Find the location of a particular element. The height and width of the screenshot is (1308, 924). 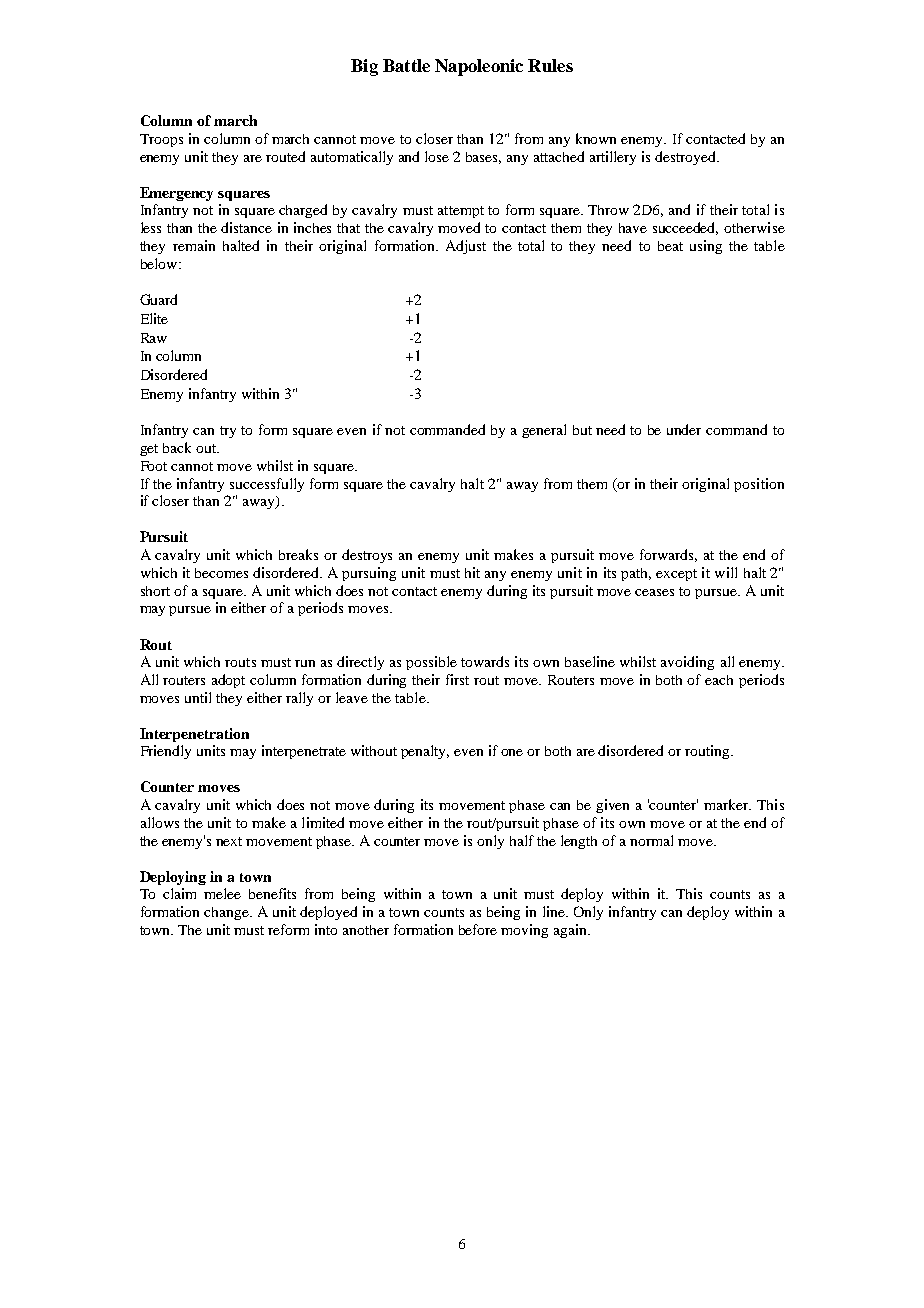

Guard is located at coordinates (158, 299).
